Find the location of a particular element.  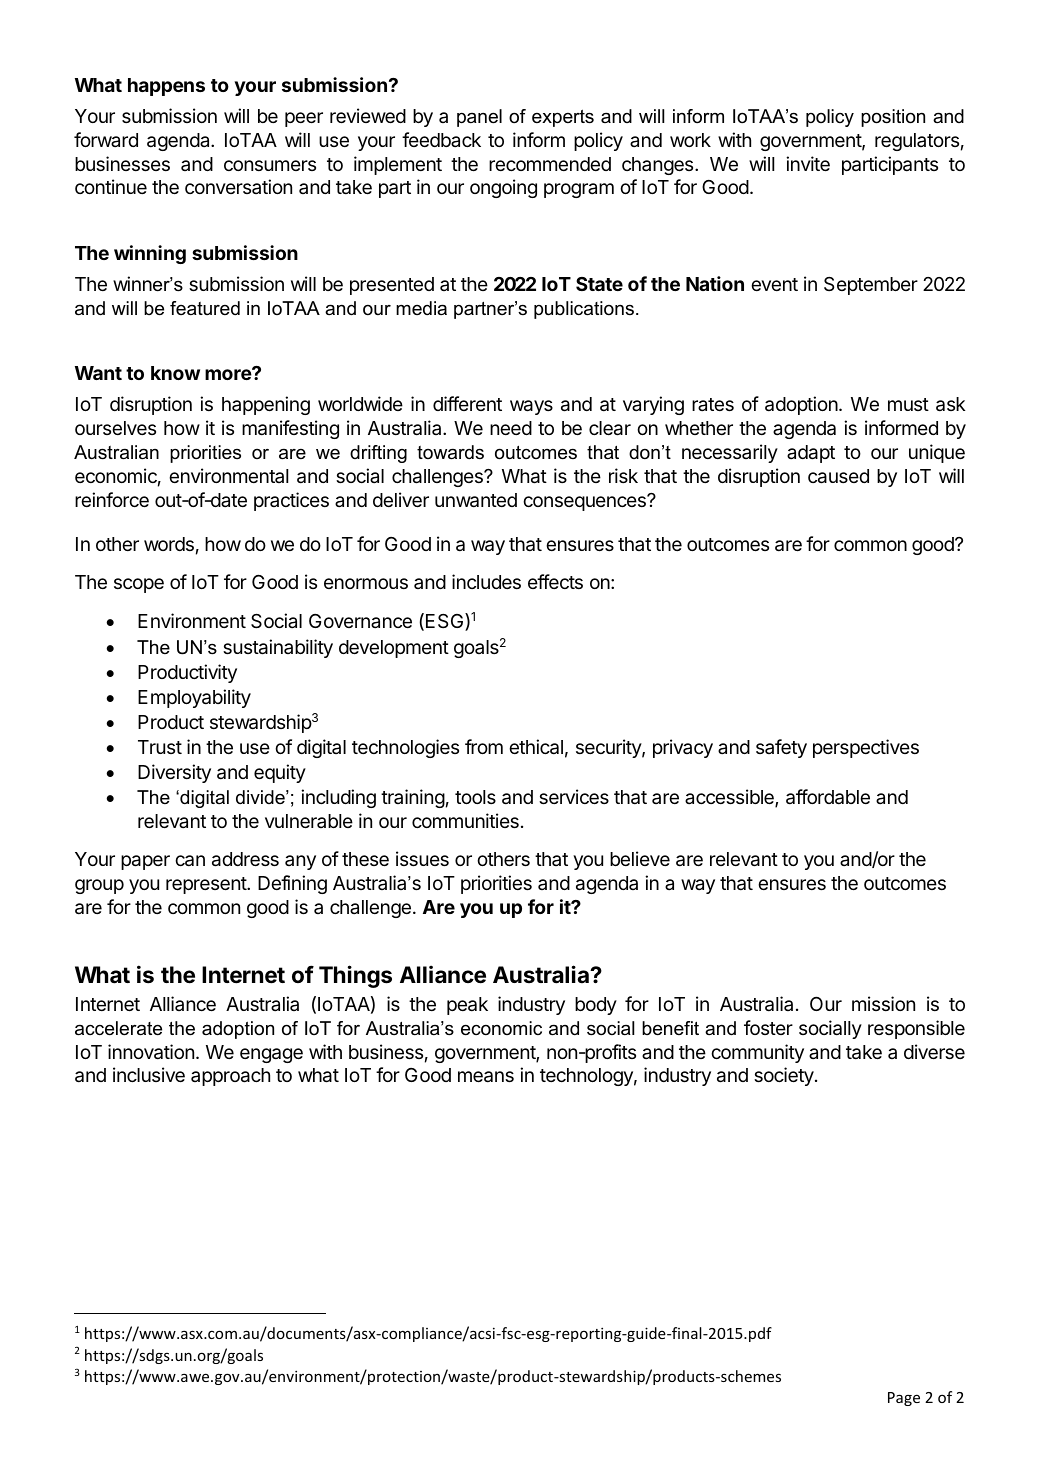

Trust is located at coordinates (160, 747).
